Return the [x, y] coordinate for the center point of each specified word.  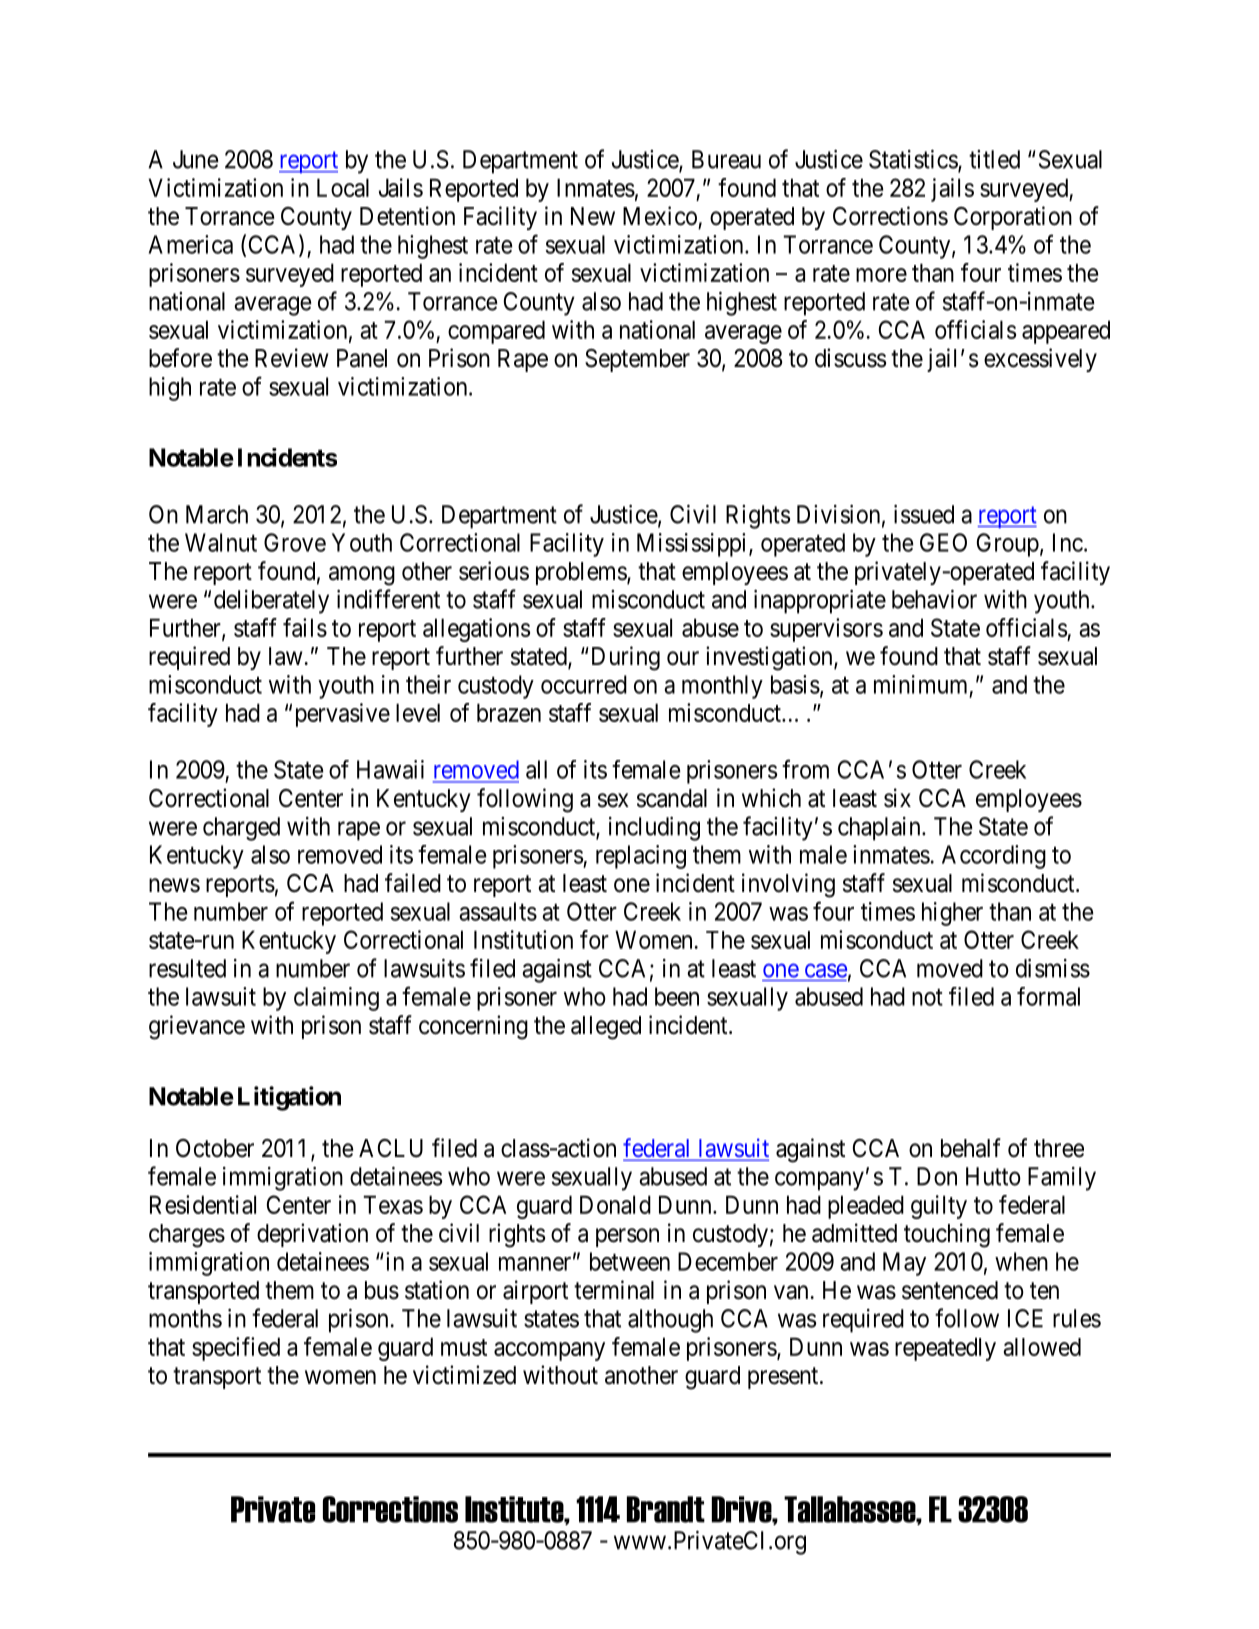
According [994, 857]
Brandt [666, 1509]
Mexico [660, 216]
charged [241, 829]
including [654, 829]
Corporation [1013, 218]
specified [236, 1349]
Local [343, 187]
